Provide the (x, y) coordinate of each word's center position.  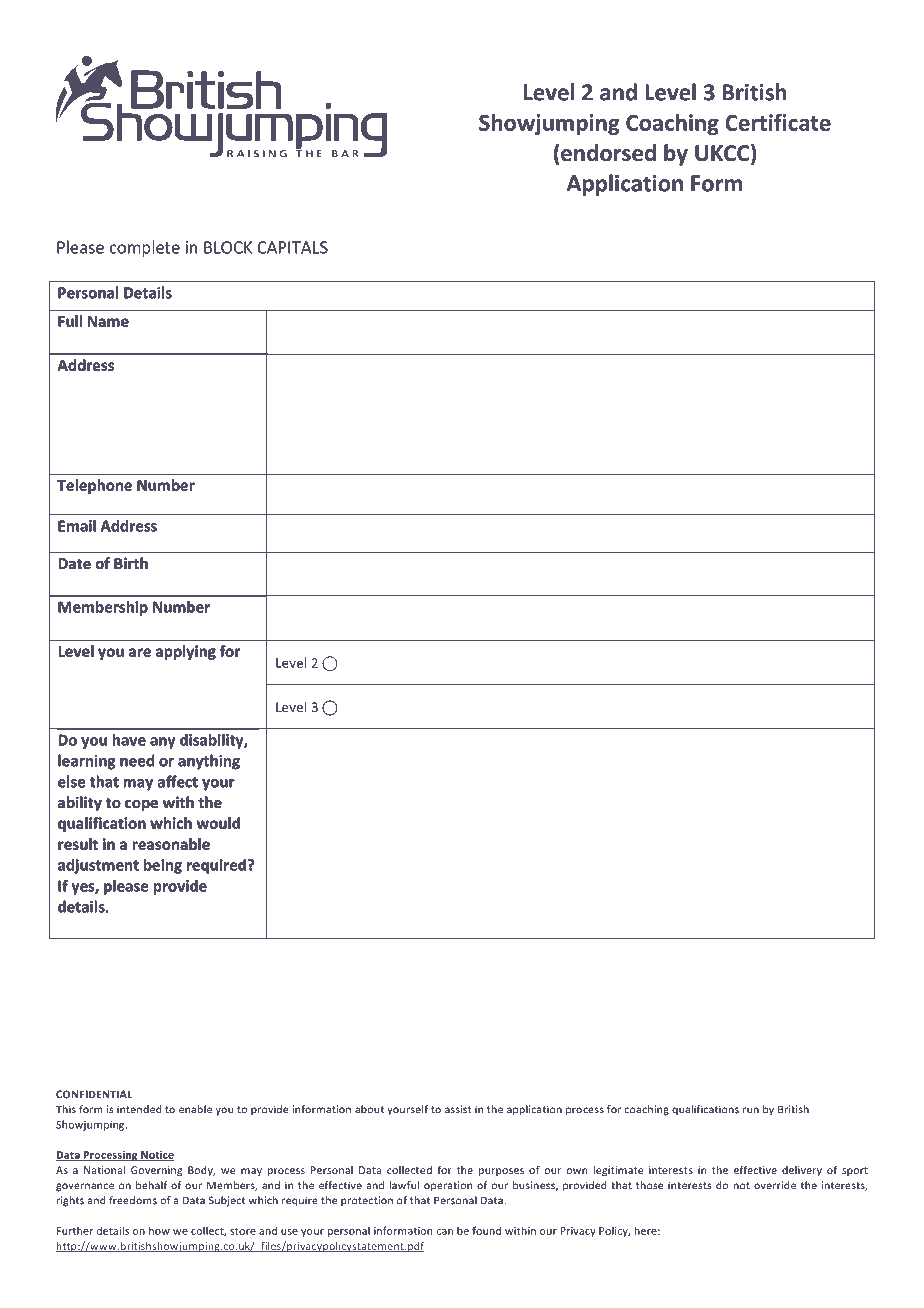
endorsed (608, 153)
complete (145, 248)
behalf (152, 1185)
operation (448, 1186)
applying (186, 652)
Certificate (778, 122)
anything (209, 762)
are (140, 652)
